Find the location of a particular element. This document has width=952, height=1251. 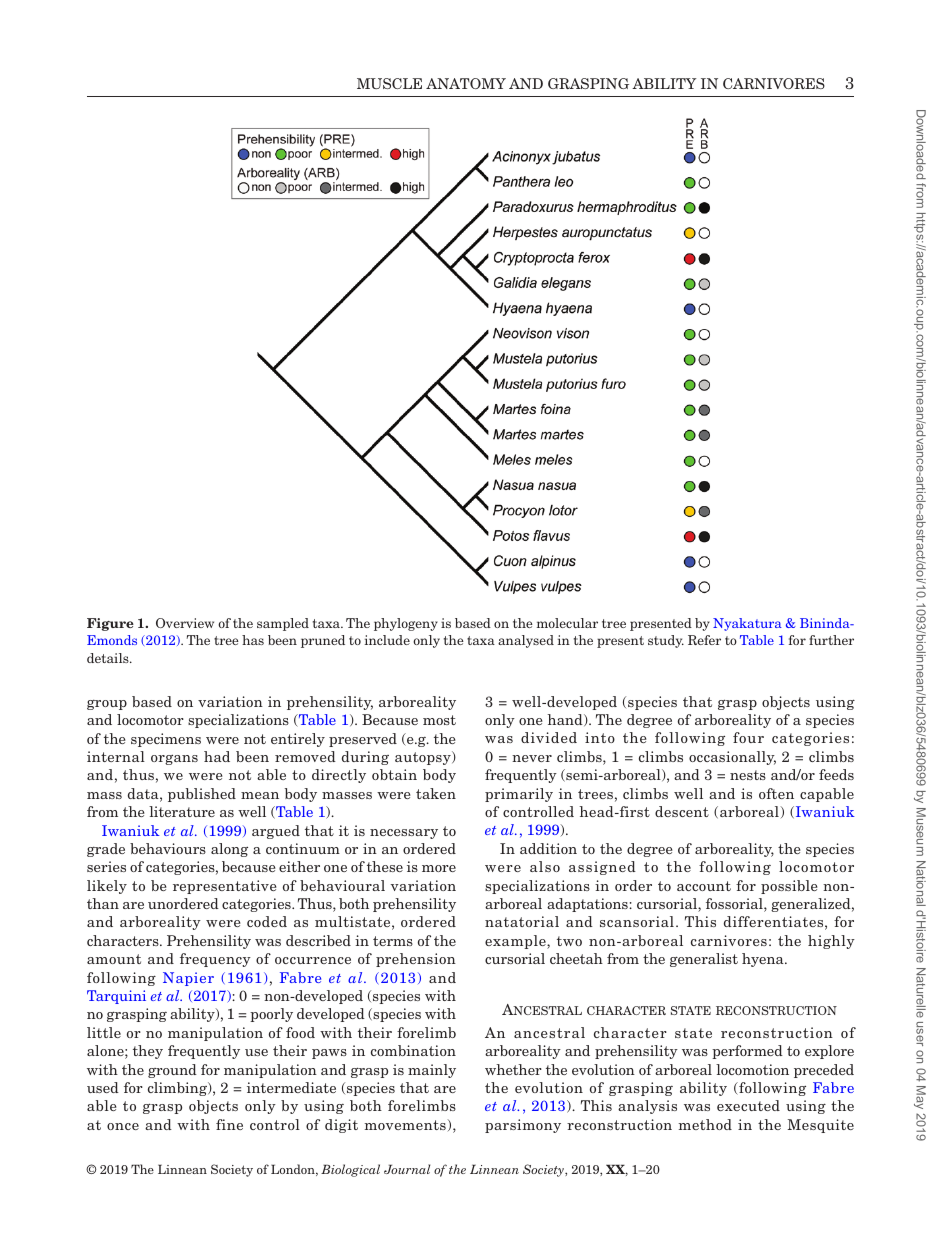

fine is located at coordinates (229, 1124).
